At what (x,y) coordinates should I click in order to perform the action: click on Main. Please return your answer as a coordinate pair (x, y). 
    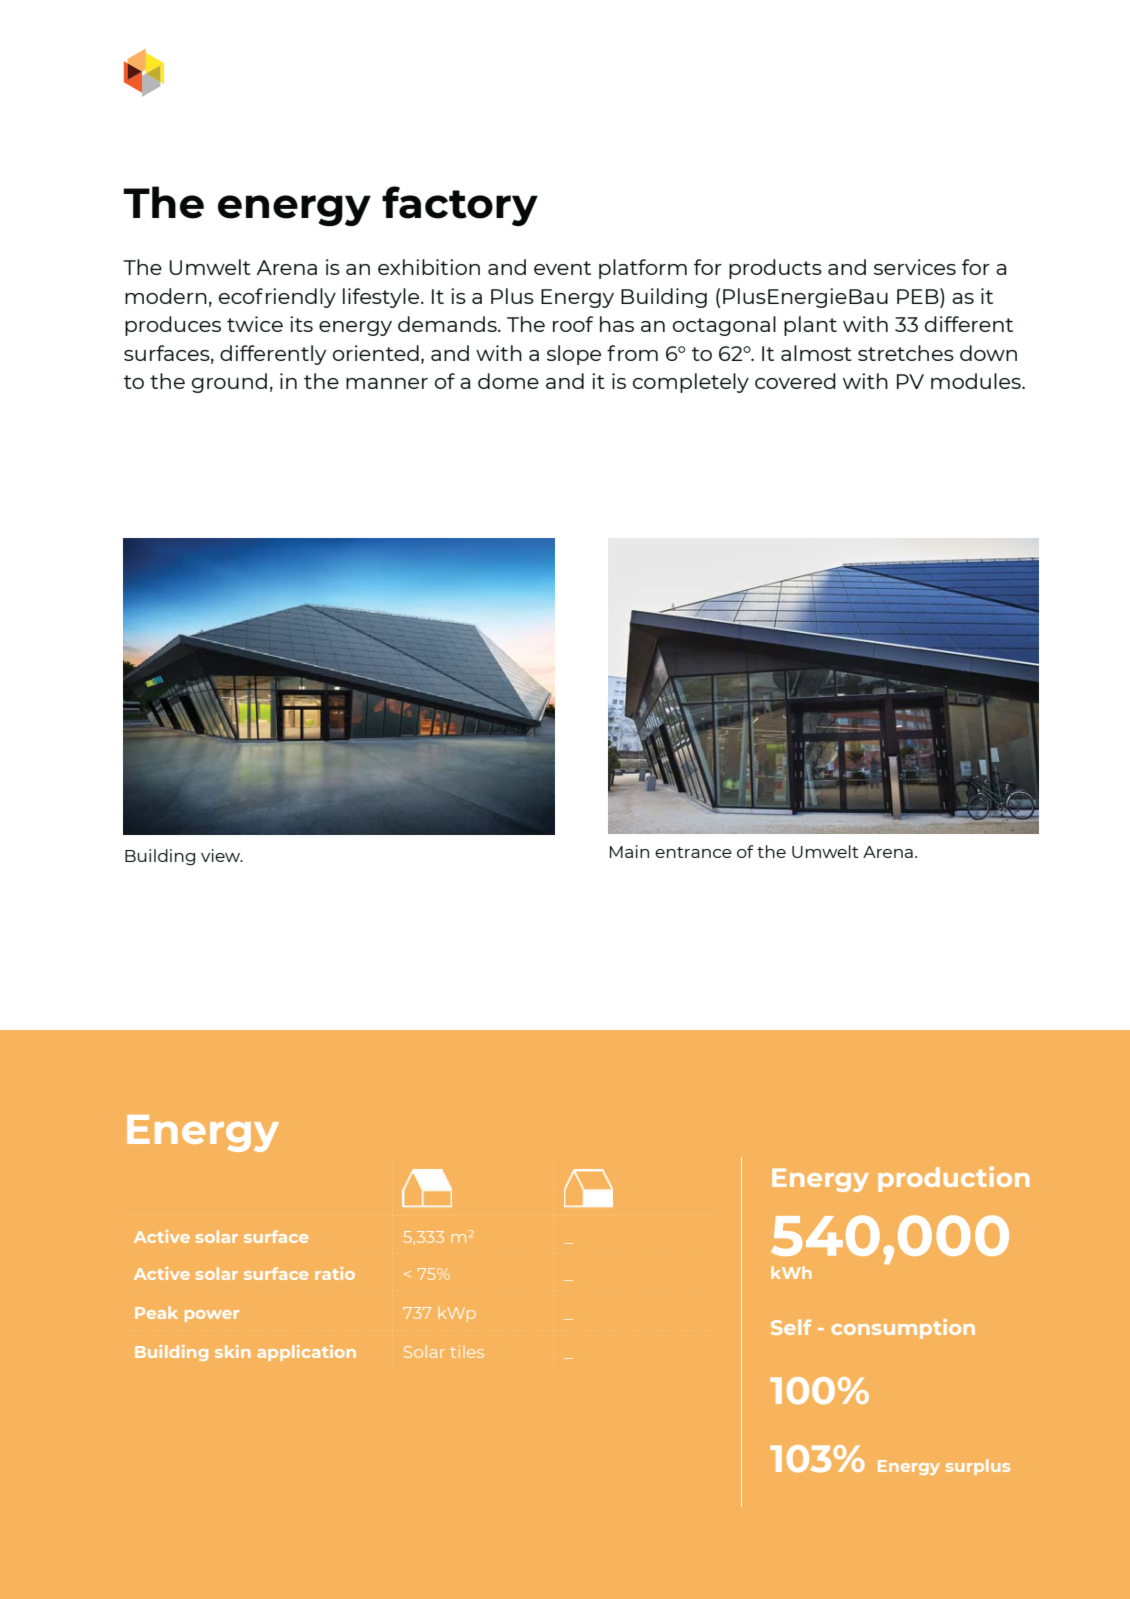
    Looking at the image, I should click on (629, 851).
